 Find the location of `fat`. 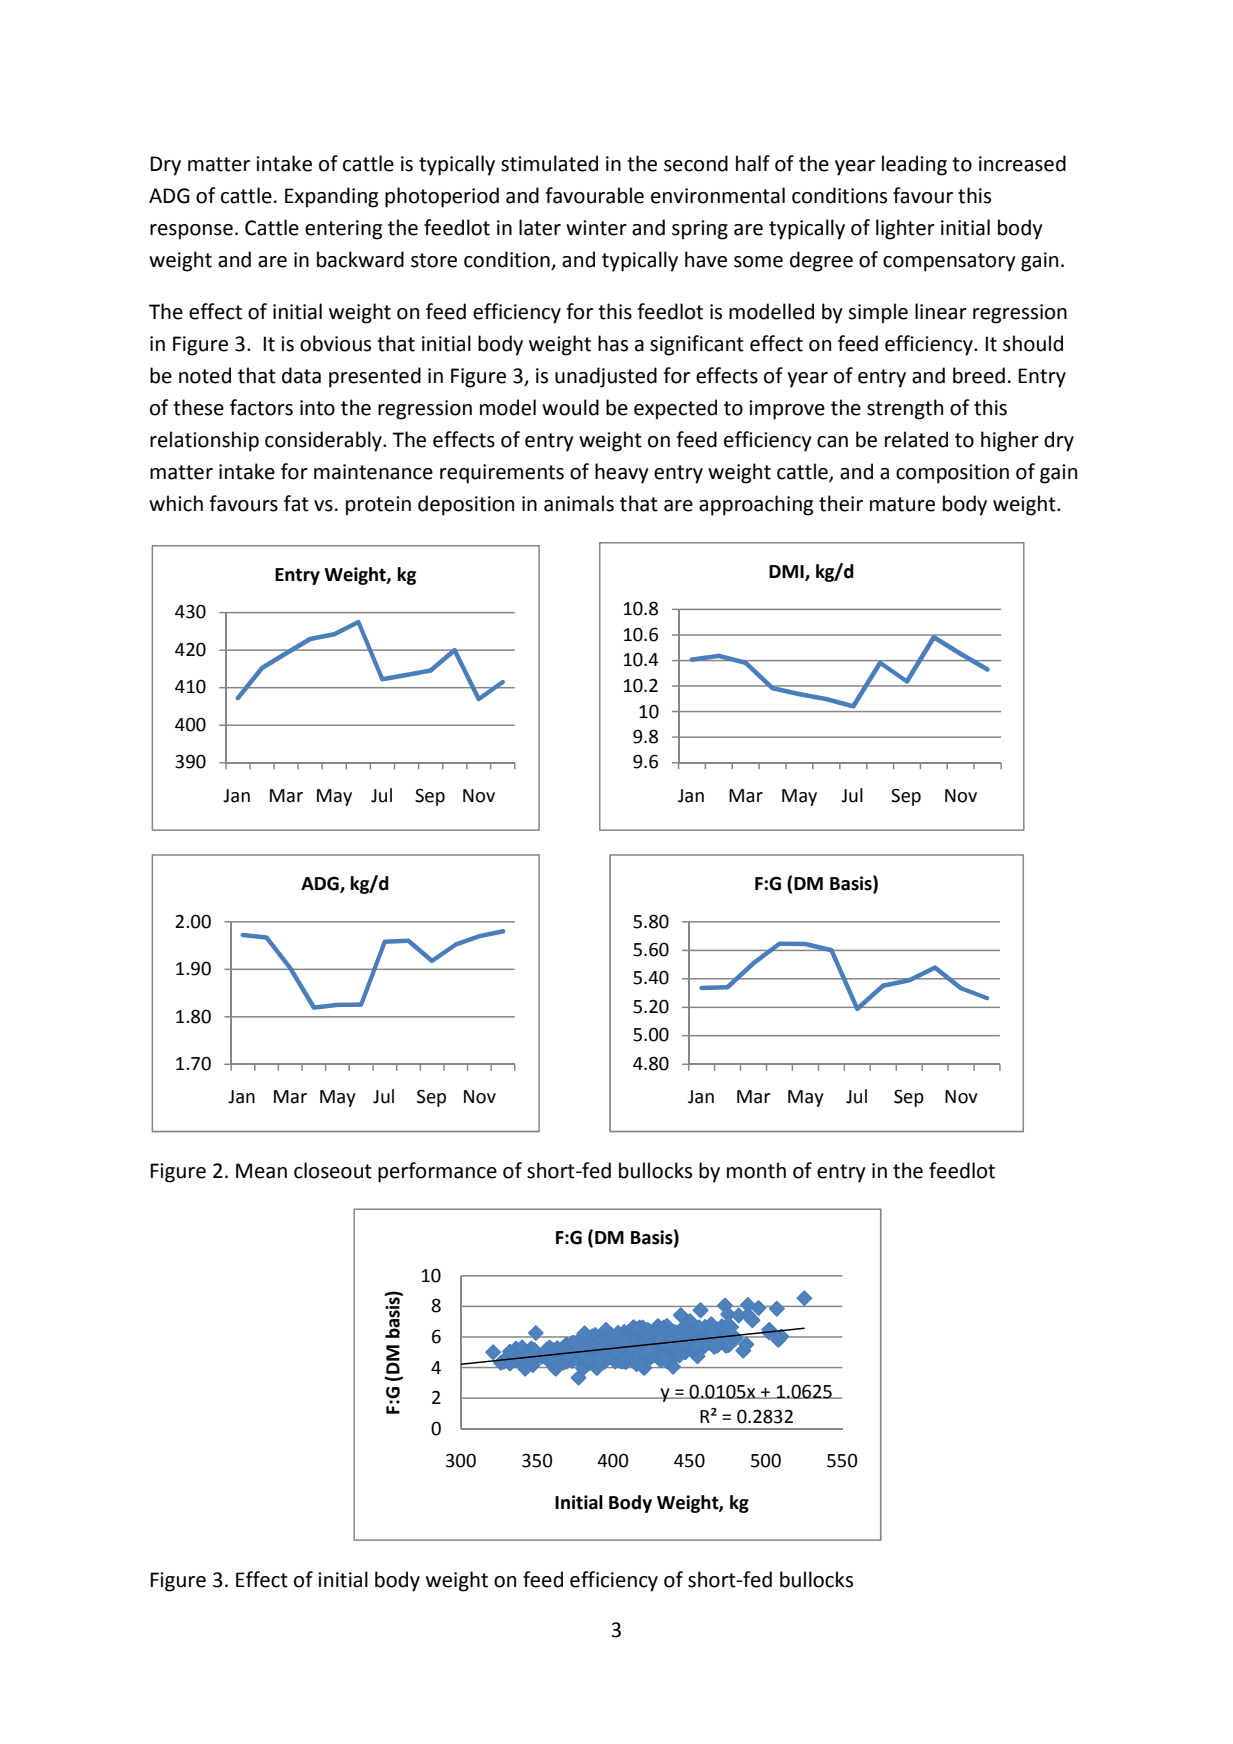

fat is located at coordinates (296, 503).
